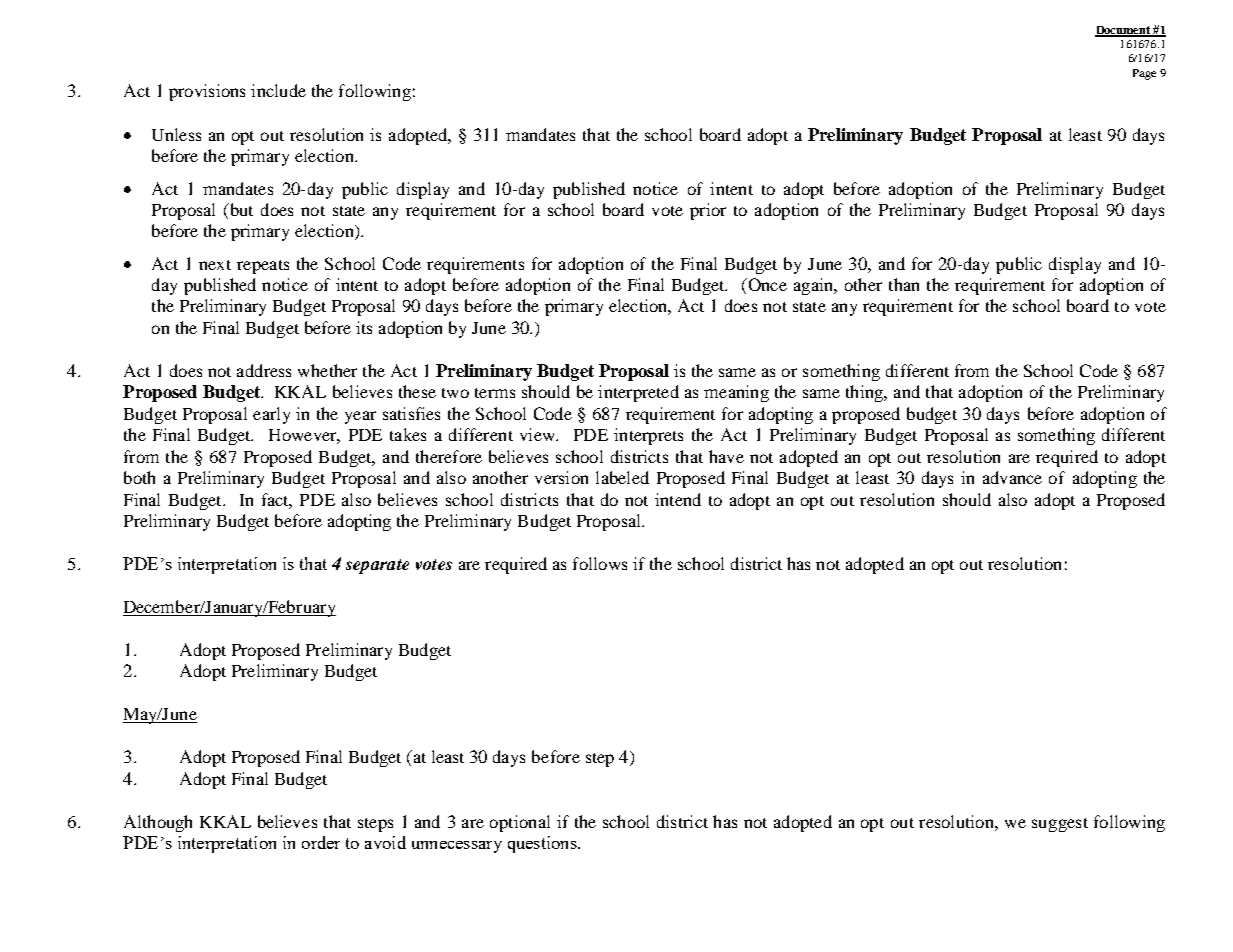 The image size is (1233, 952). Describe the element at coordinates (543, 844) in the page. I see `questions` at that location.
